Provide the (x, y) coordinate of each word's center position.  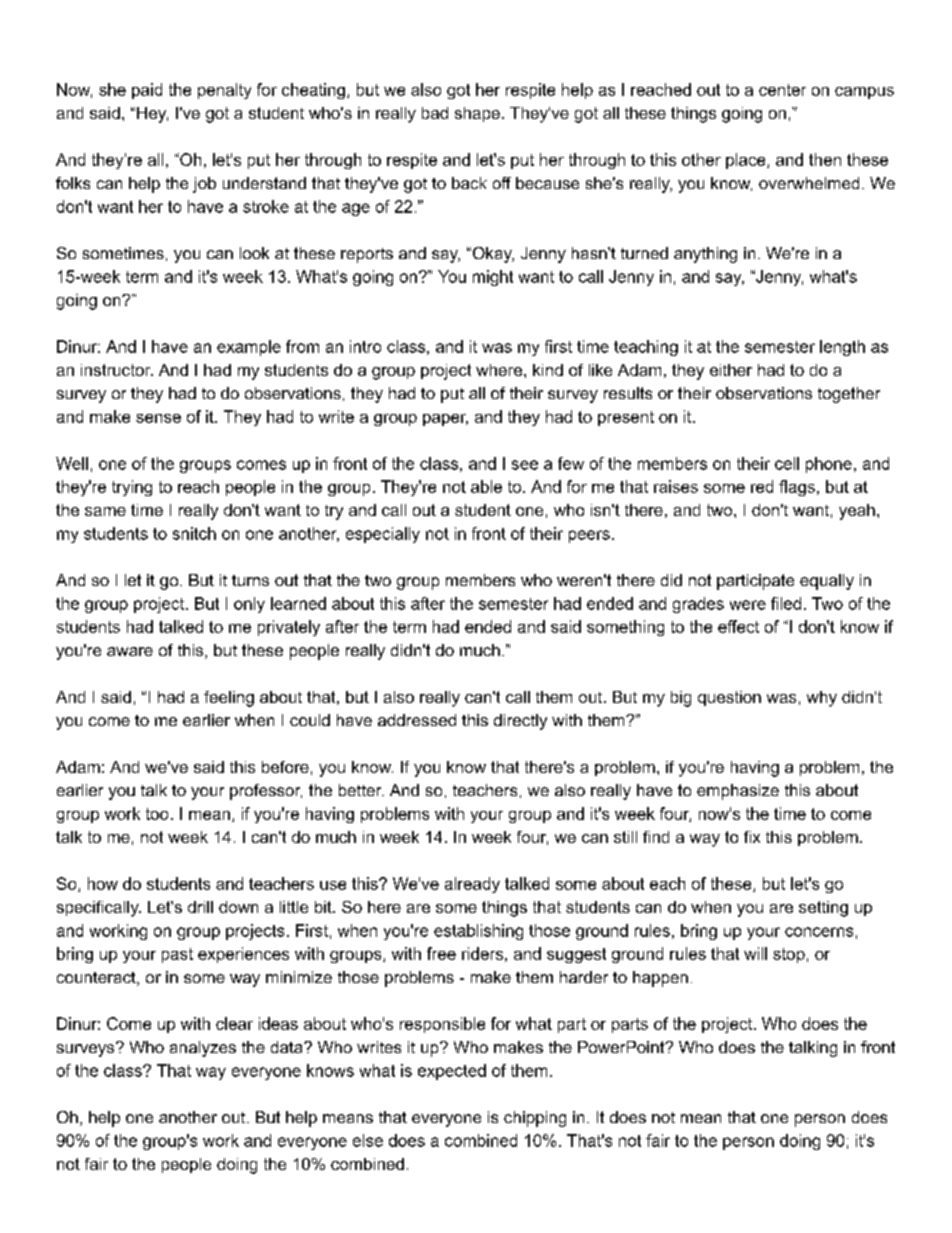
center (782, 90)
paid (147, 91)
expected (452, 1072)
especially (383, 535)
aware (130, 651)
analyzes (203, 1049)
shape (477, 114)
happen (660, 979)
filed (786, 603)
